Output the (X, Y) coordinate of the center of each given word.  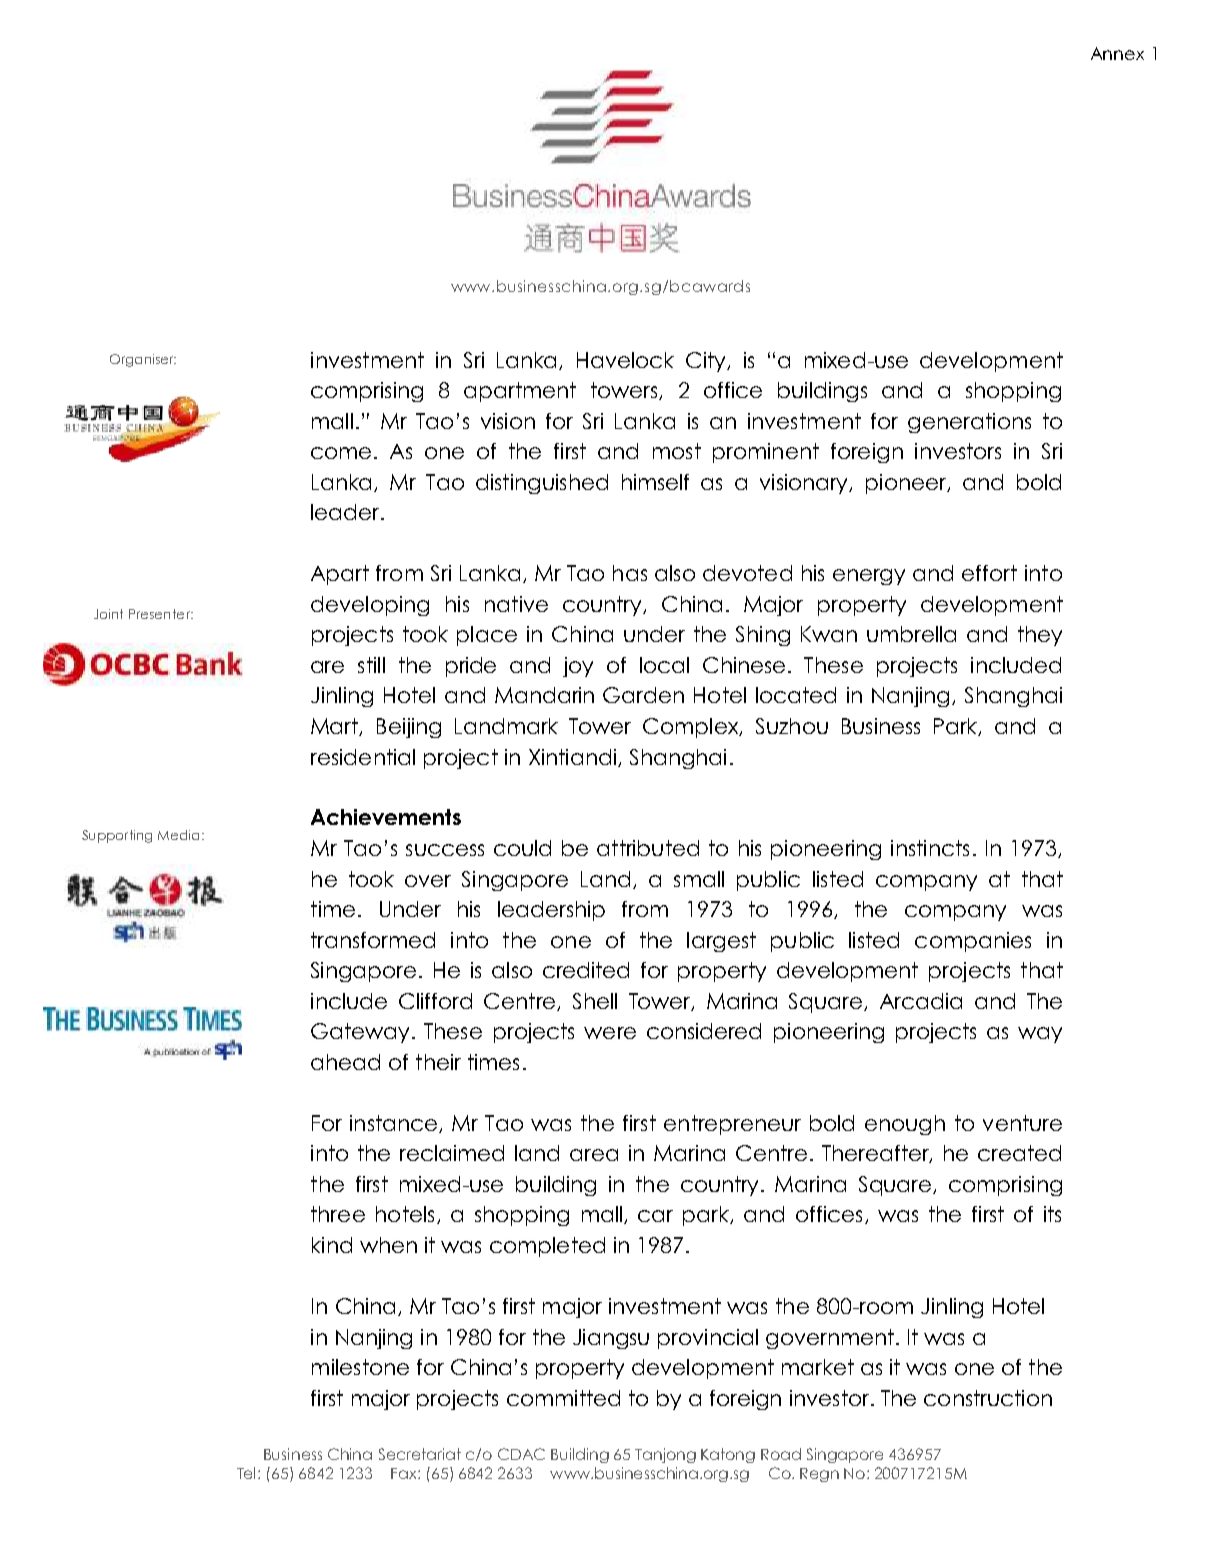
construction (988, 1398)
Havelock (625, 360)
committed (563, 1398)
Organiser (143, 360)
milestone (360, 1367)
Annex (1117, 53)
